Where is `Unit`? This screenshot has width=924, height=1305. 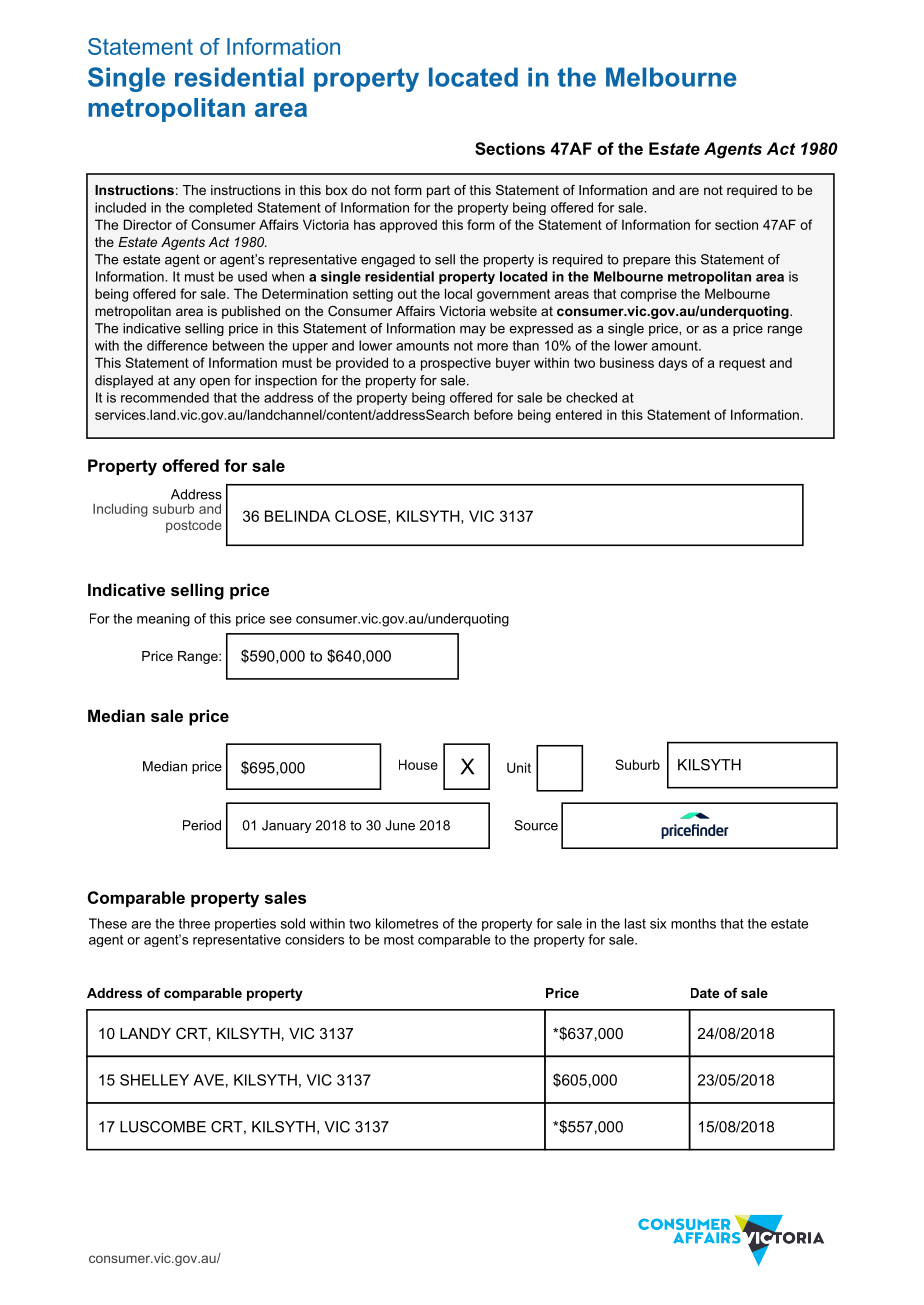
Unit is located at coordinates (519, 767).
